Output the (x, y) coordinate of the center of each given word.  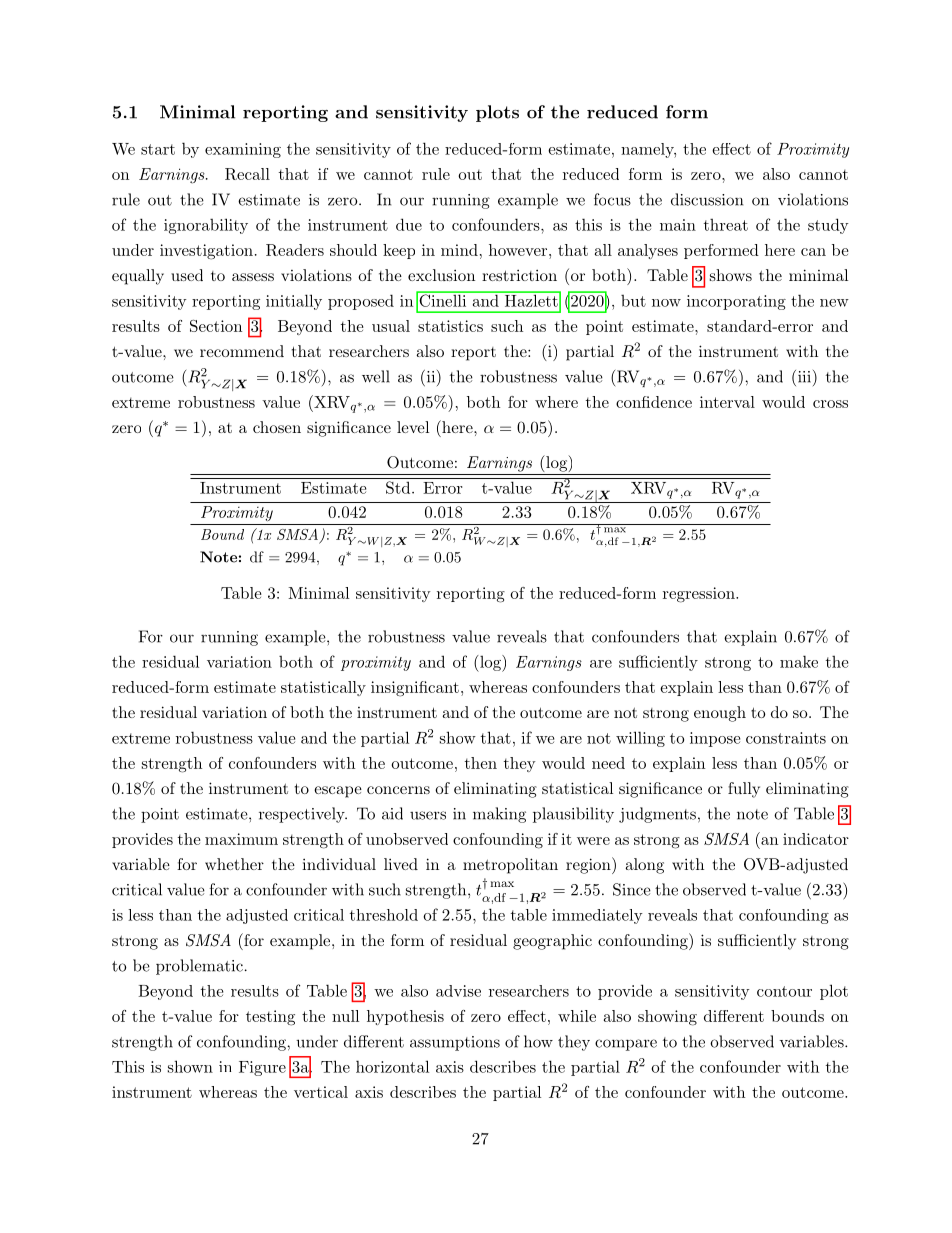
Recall (247, 174)
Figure (262, 1068)
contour (784, 991)
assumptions (455, 1043)
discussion (707, 199)
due (409, 224)
